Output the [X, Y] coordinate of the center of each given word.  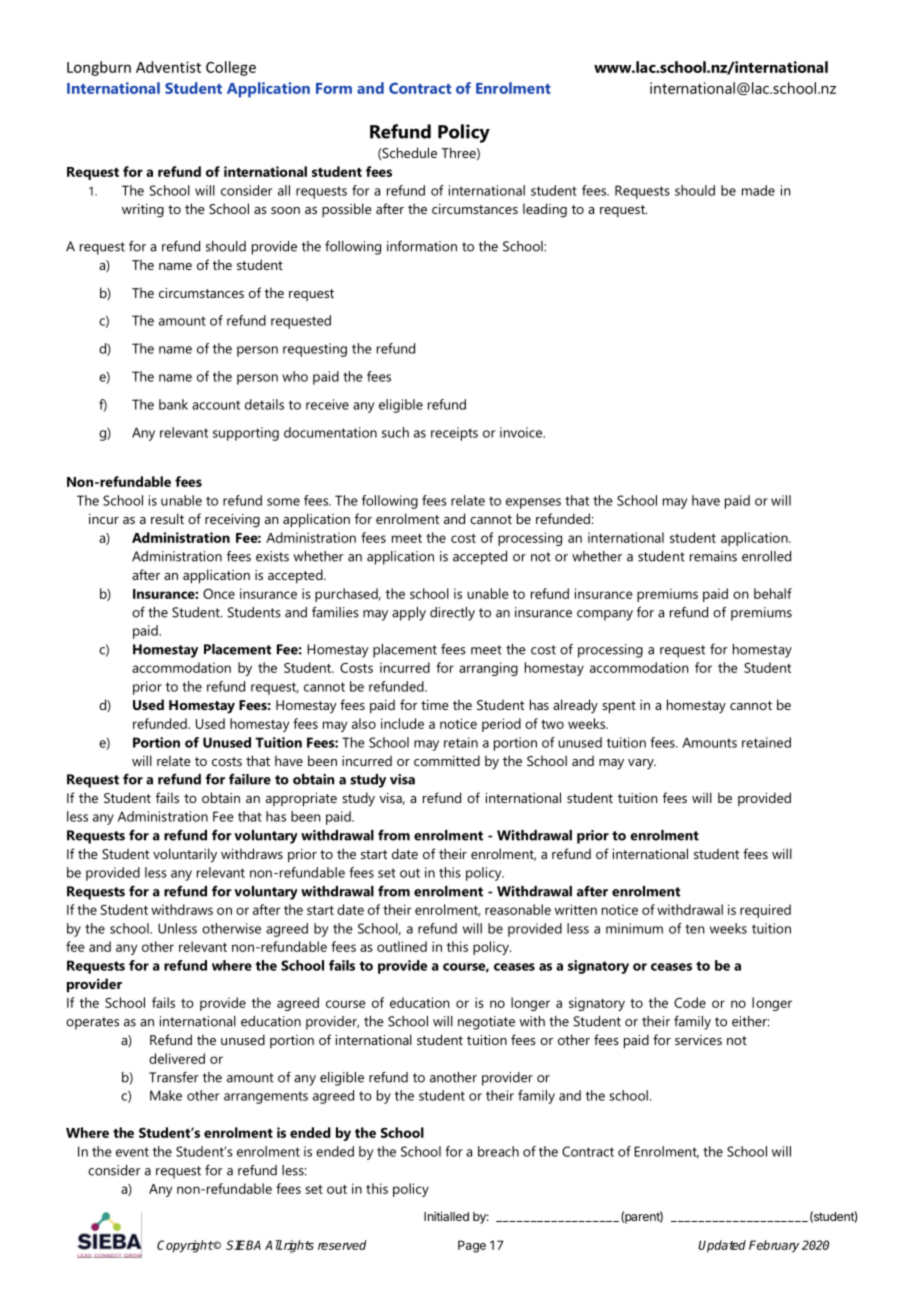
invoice [522, 432]
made [758, 190]
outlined [402, 946]
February [774, 1246]
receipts [454, 434]
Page [472, 1246]
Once [219, 594]
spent [619, 707]
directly [452, 614]
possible [347, 210]
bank [173, 404]
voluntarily [185, 855]
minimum [634, 928]
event [132, 1152]
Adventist [168, 67]
